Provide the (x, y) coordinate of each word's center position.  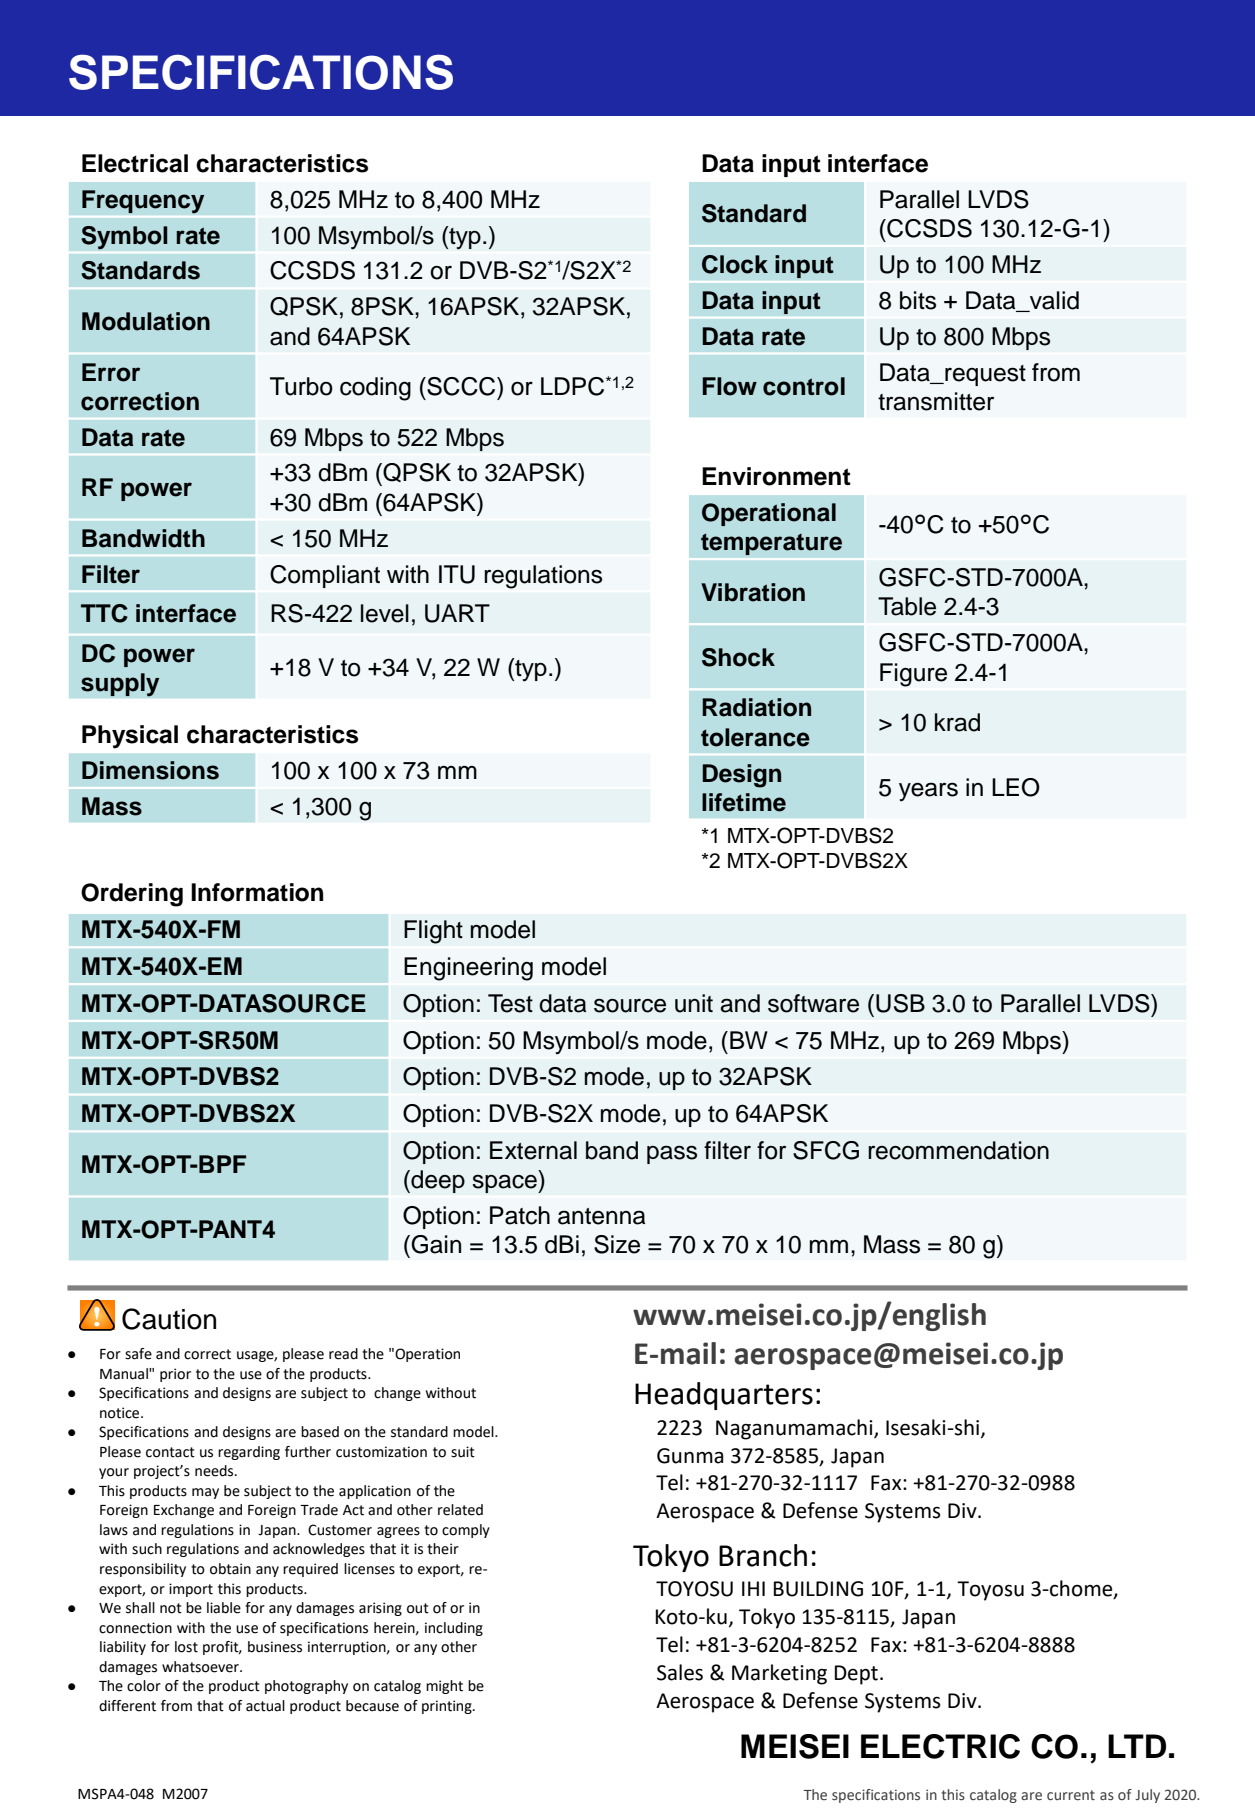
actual (265, 1706)
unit (694, 1003)
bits (918, 300)
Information (257, 892)
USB (900, 1003)
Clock (735, 264)
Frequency (143, 202)
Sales (680, 1672)
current (1071, 1795)
